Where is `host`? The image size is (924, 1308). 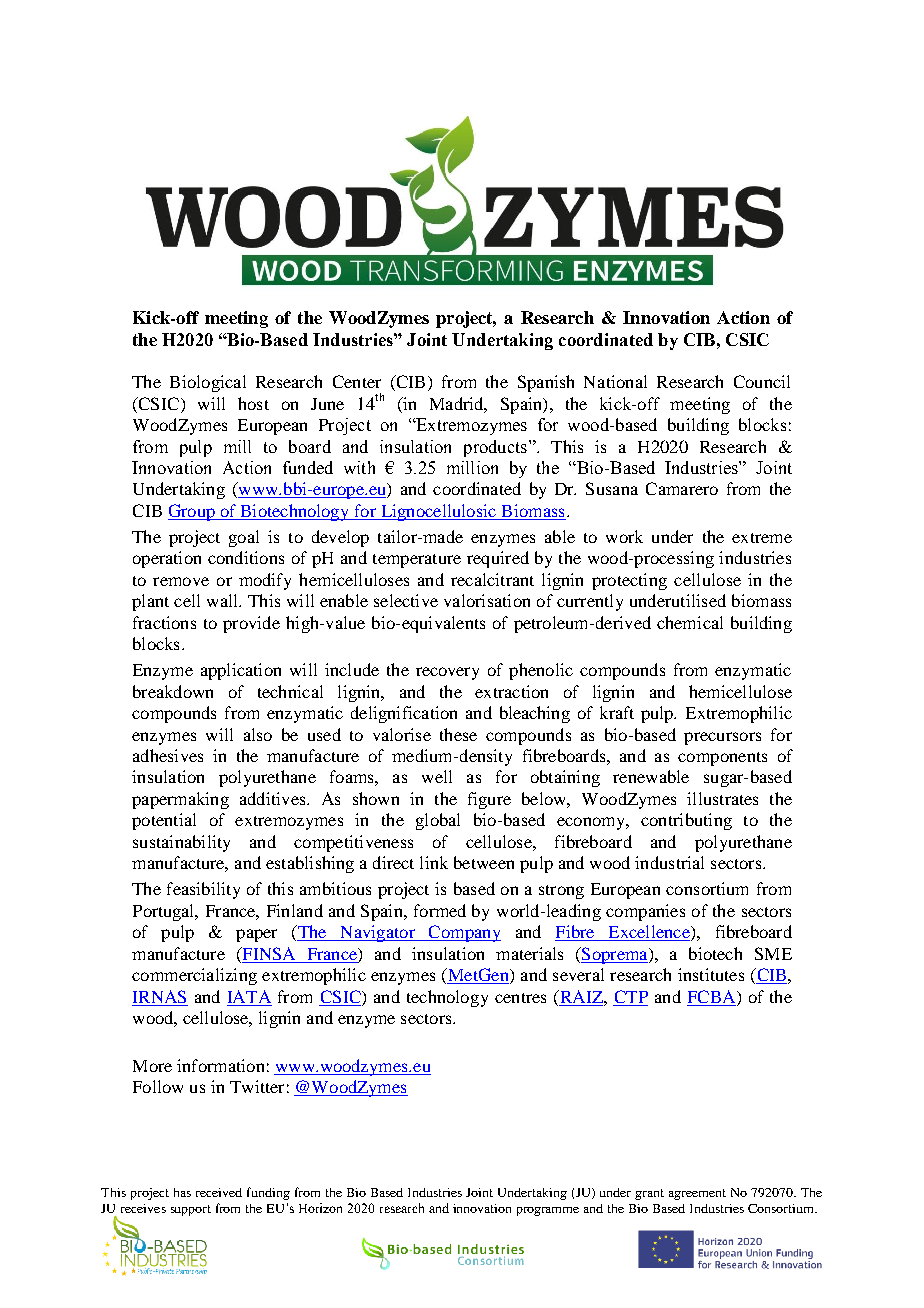
host is located at coordinates (253, 403).
